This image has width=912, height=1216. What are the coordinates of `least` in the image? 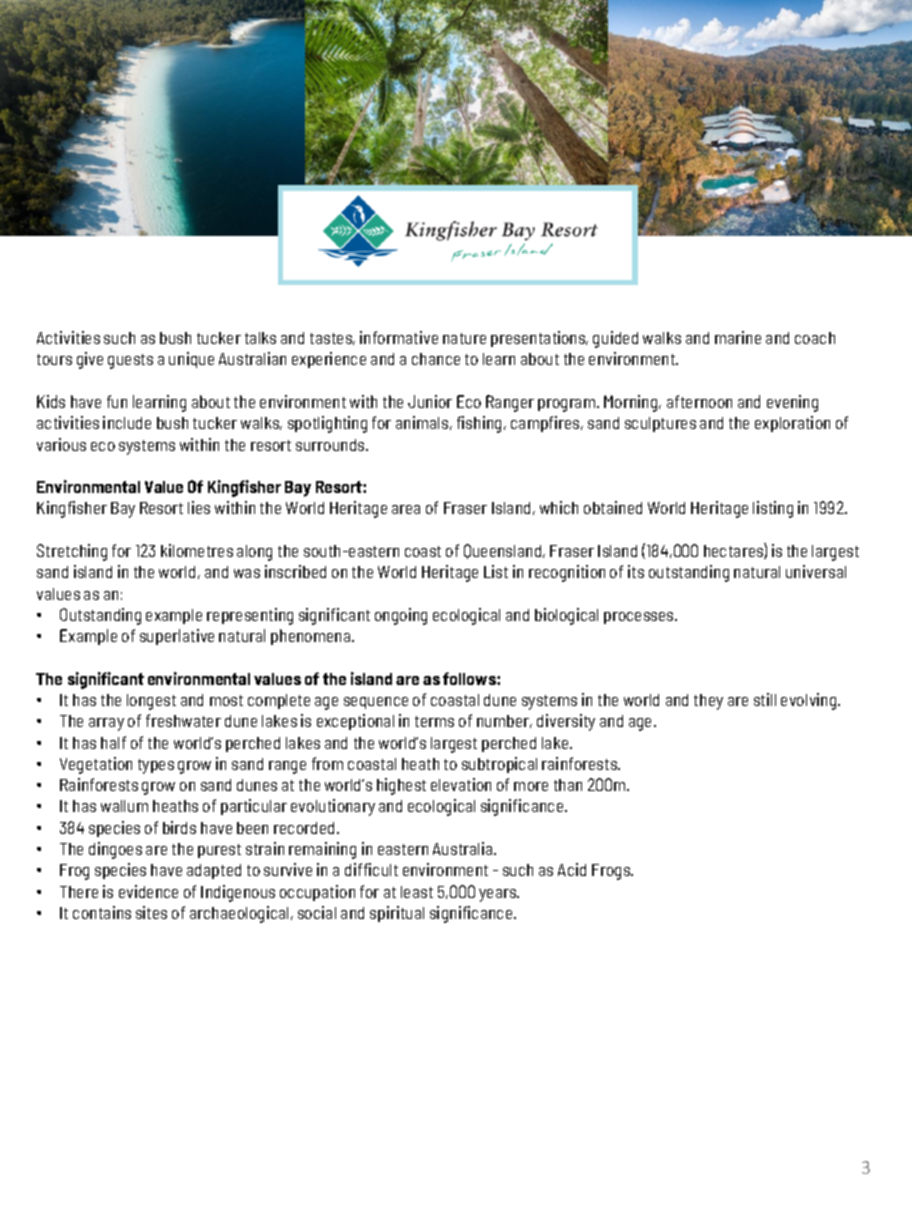 It's located at (417, 892).
